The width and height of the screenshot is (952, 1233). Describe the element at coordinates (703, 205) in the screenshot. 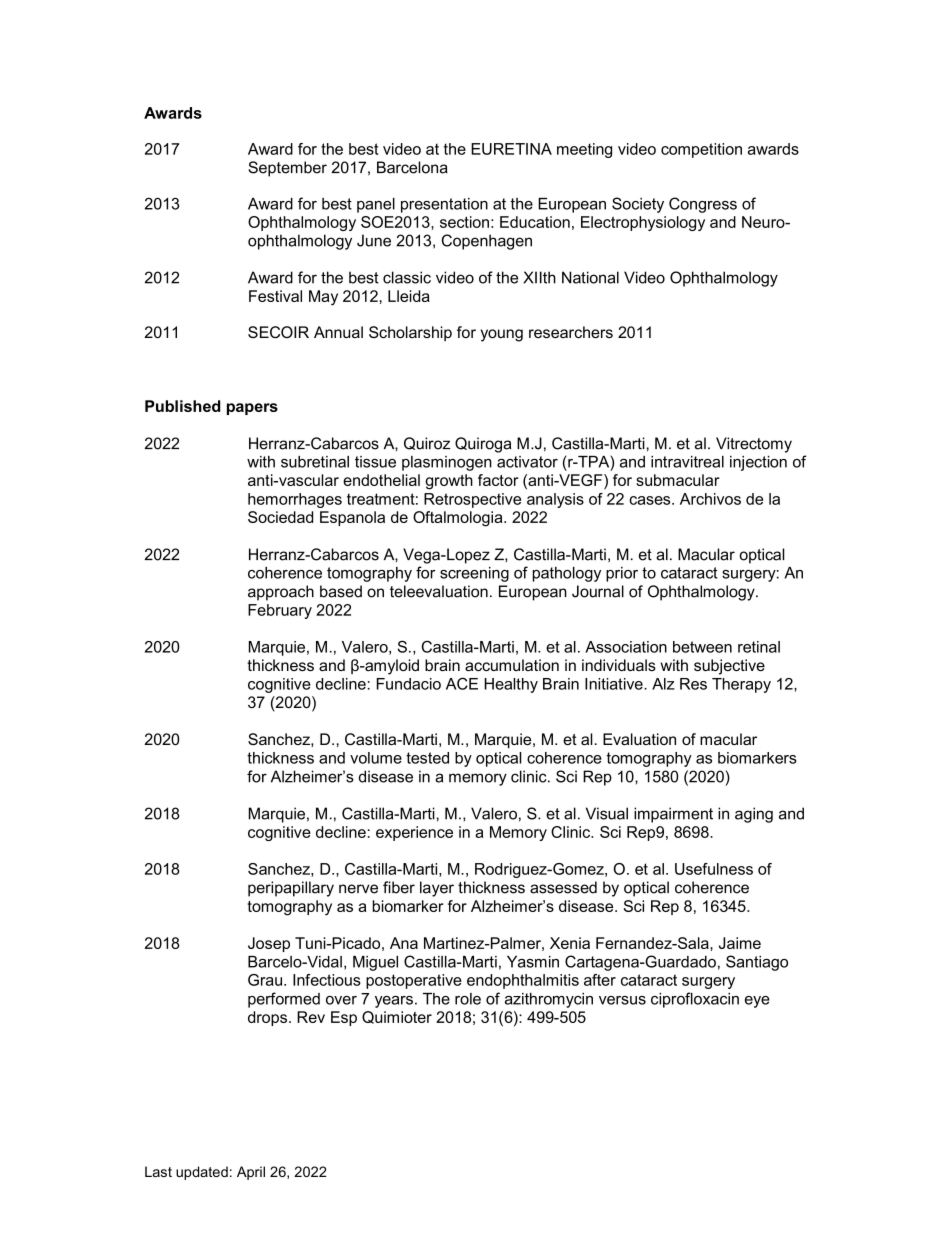

I see `Congress` at that location.
